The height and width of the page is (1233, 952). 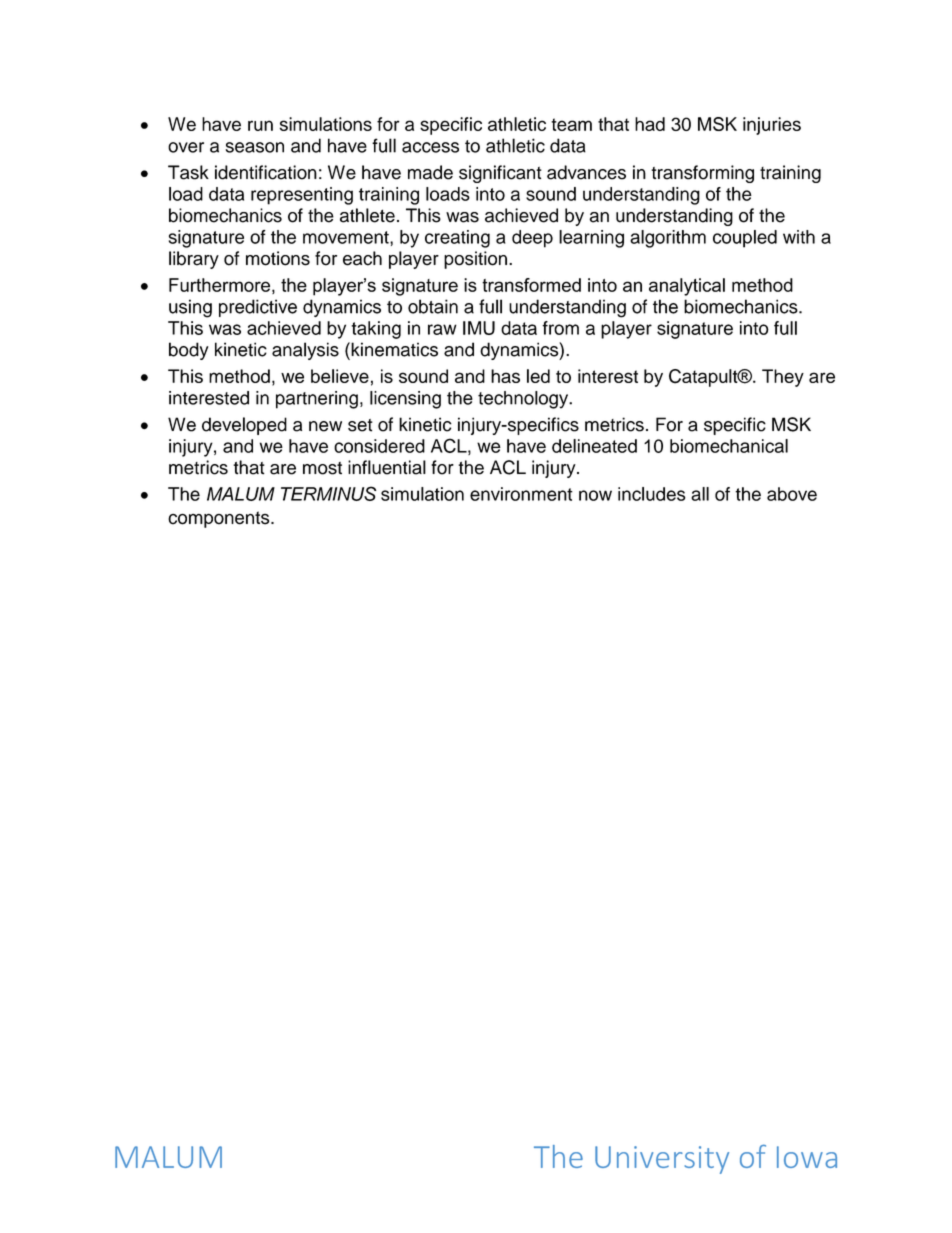 What do you see at coordinates (702, 174) in the page?
I see `transforming` at bounding box center [702, 174].
